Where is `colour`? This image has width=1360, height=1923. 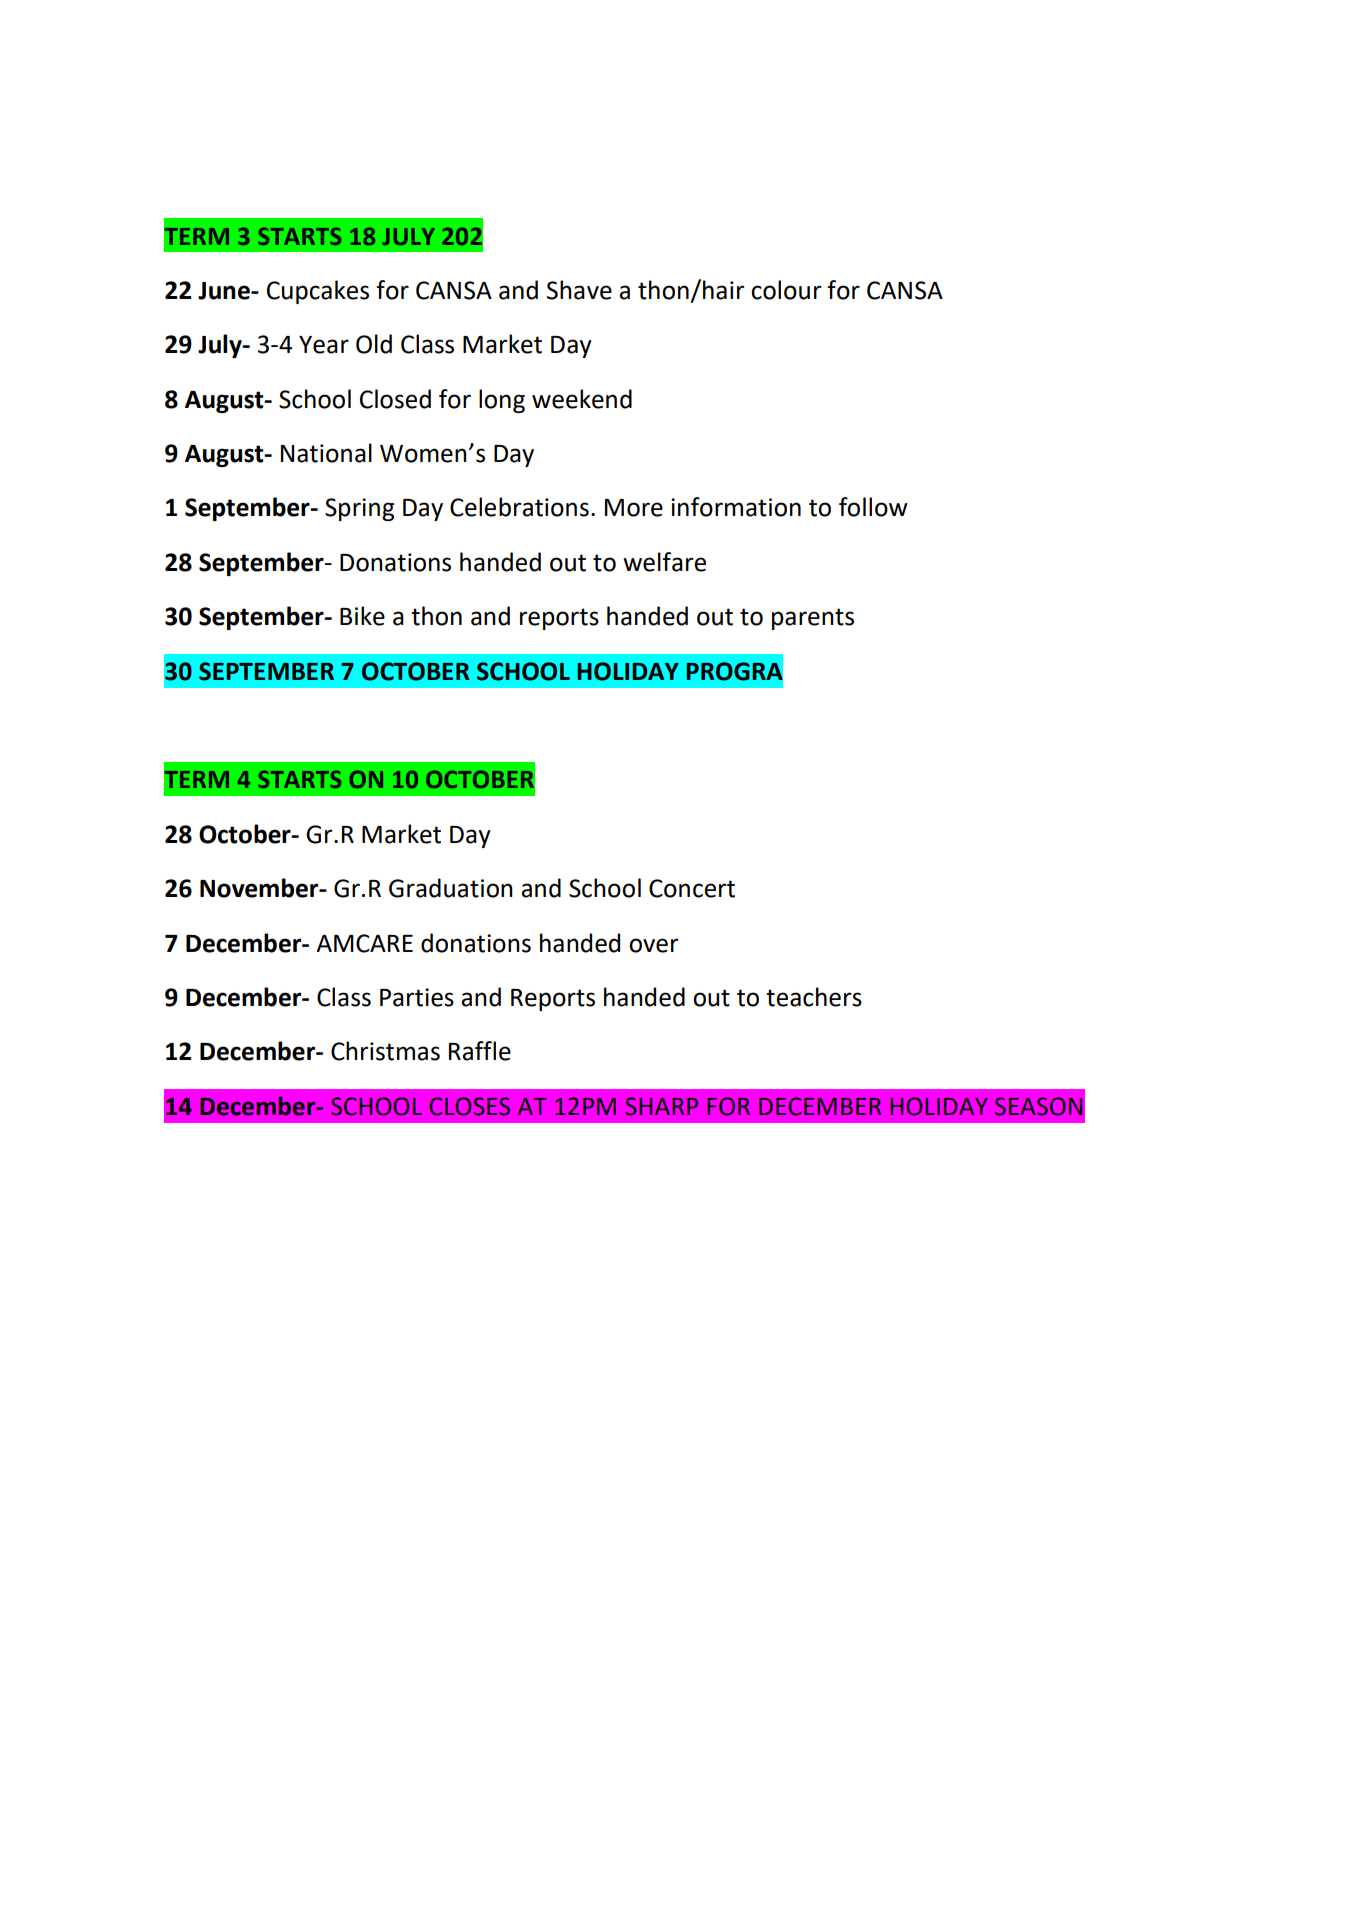 colour is located at coordinates (786, 290).
